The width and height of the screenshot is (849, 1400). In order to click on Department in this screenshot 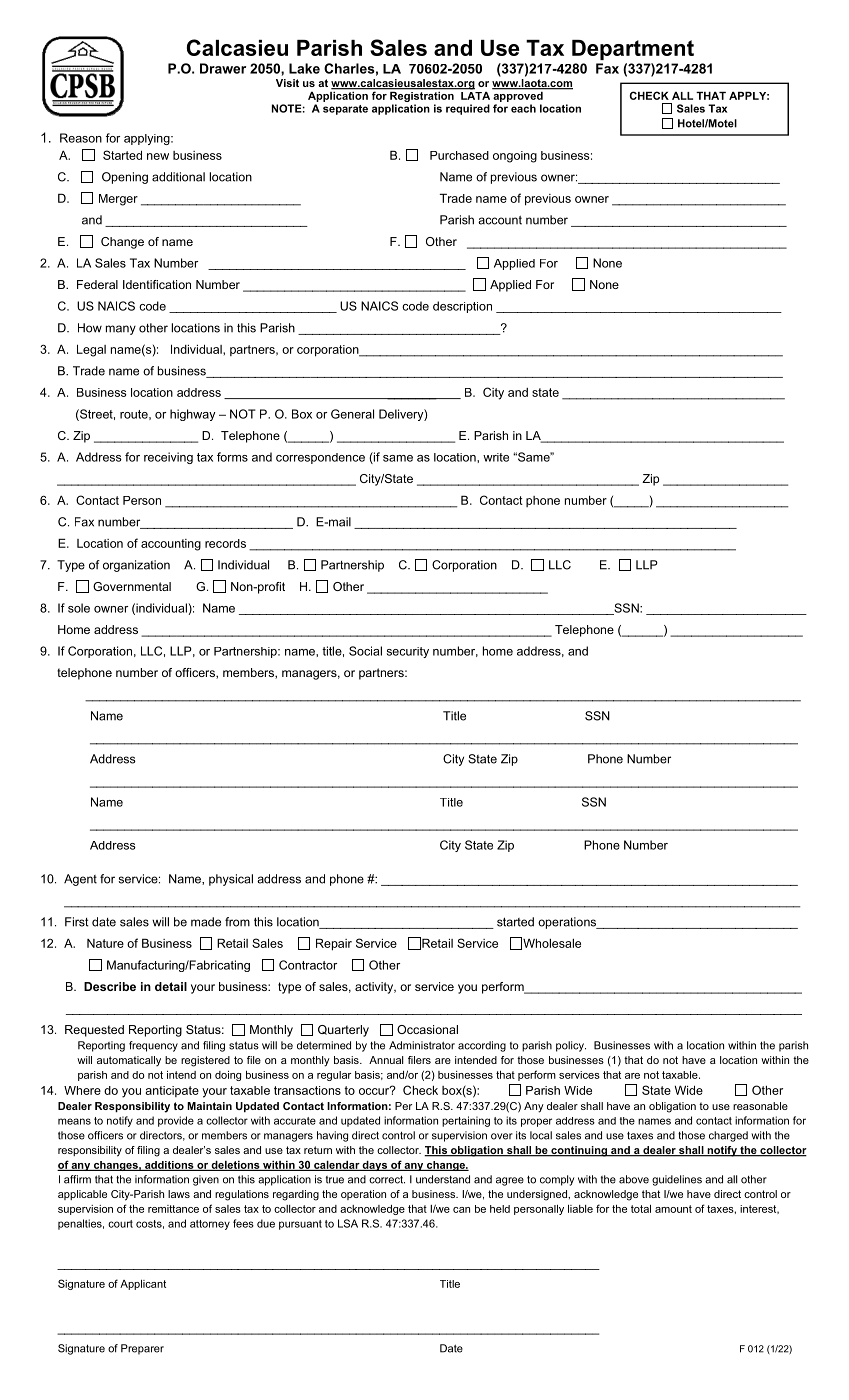, I will do `click(633, 50)`.
